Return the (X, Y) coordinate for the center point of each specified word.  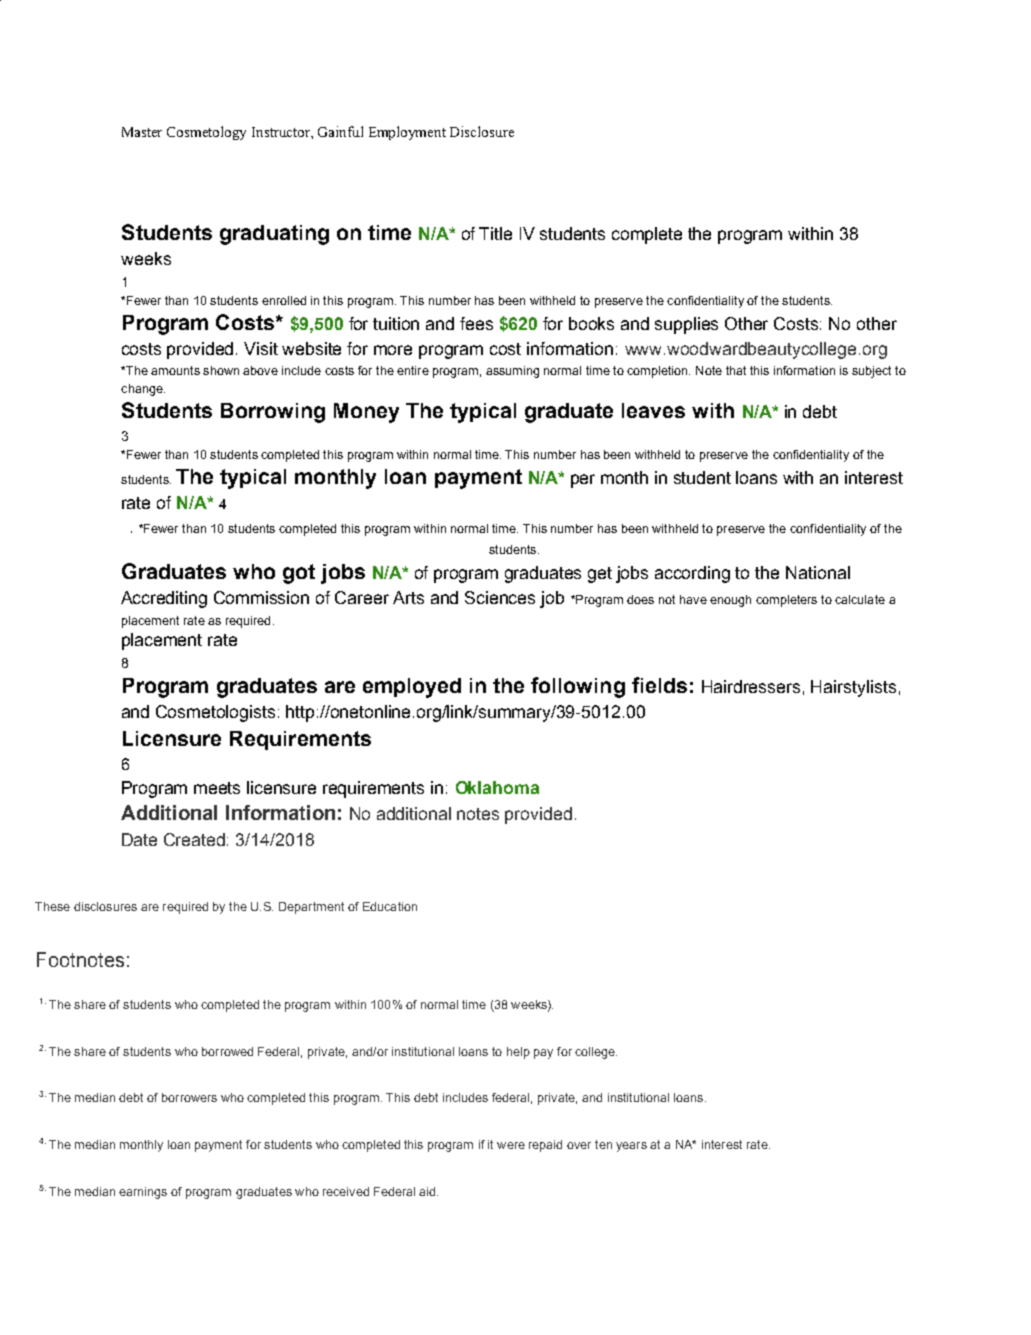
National (818, 572)
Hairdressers (751, 686)
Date (139, 839)
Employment (407, 133)
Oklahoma (497, 787)
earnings (143, 1193)
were (511, 1145)
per (583, 481)
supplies (686, 325)
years (631, 1147)
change (143, 390)
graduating (274, 235)
